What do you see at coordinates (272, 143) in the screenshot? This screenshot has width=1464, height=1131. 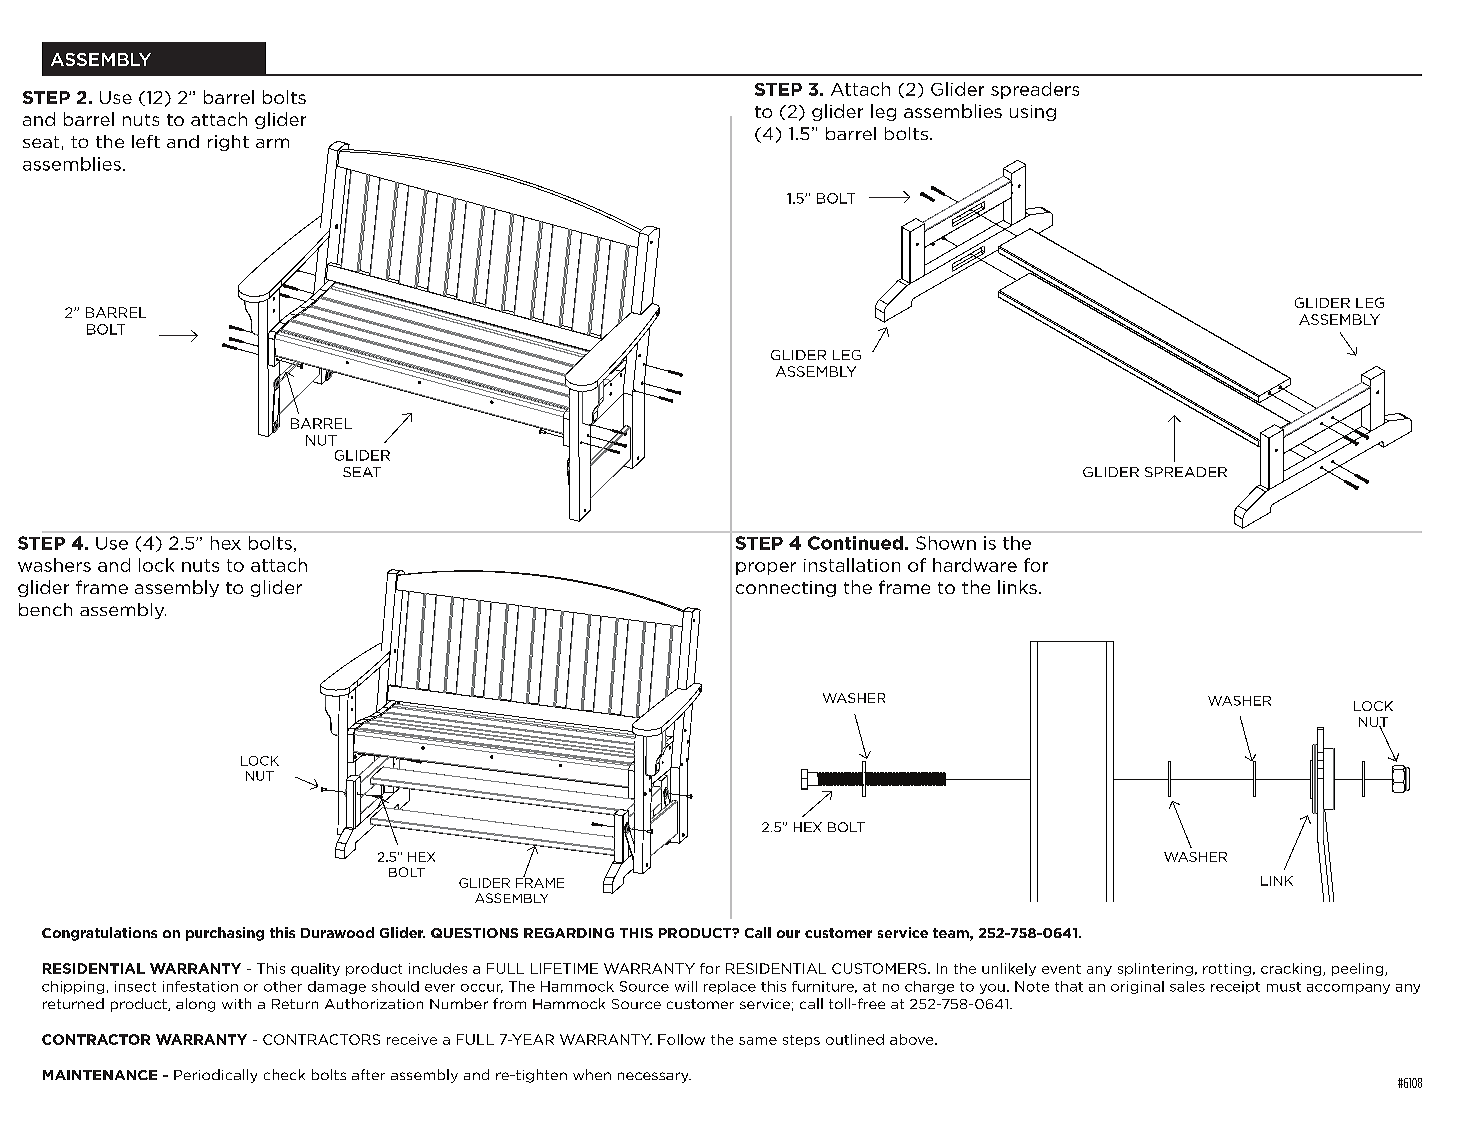 I see `arm` at bounding box center [272, 143].
